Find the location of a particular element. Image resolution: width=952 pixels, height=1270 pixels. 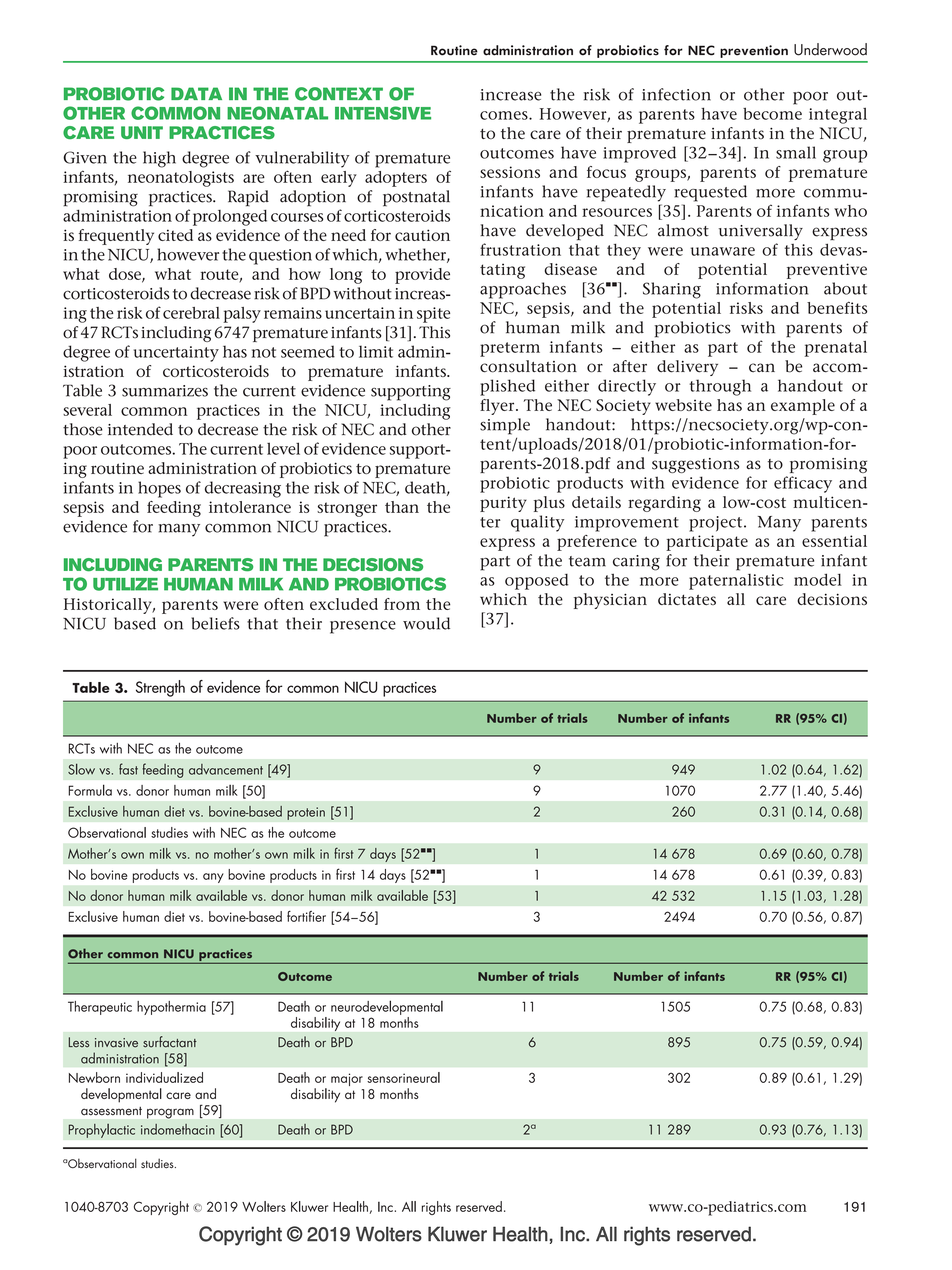

dictates is located at coordinates (687, 599).
